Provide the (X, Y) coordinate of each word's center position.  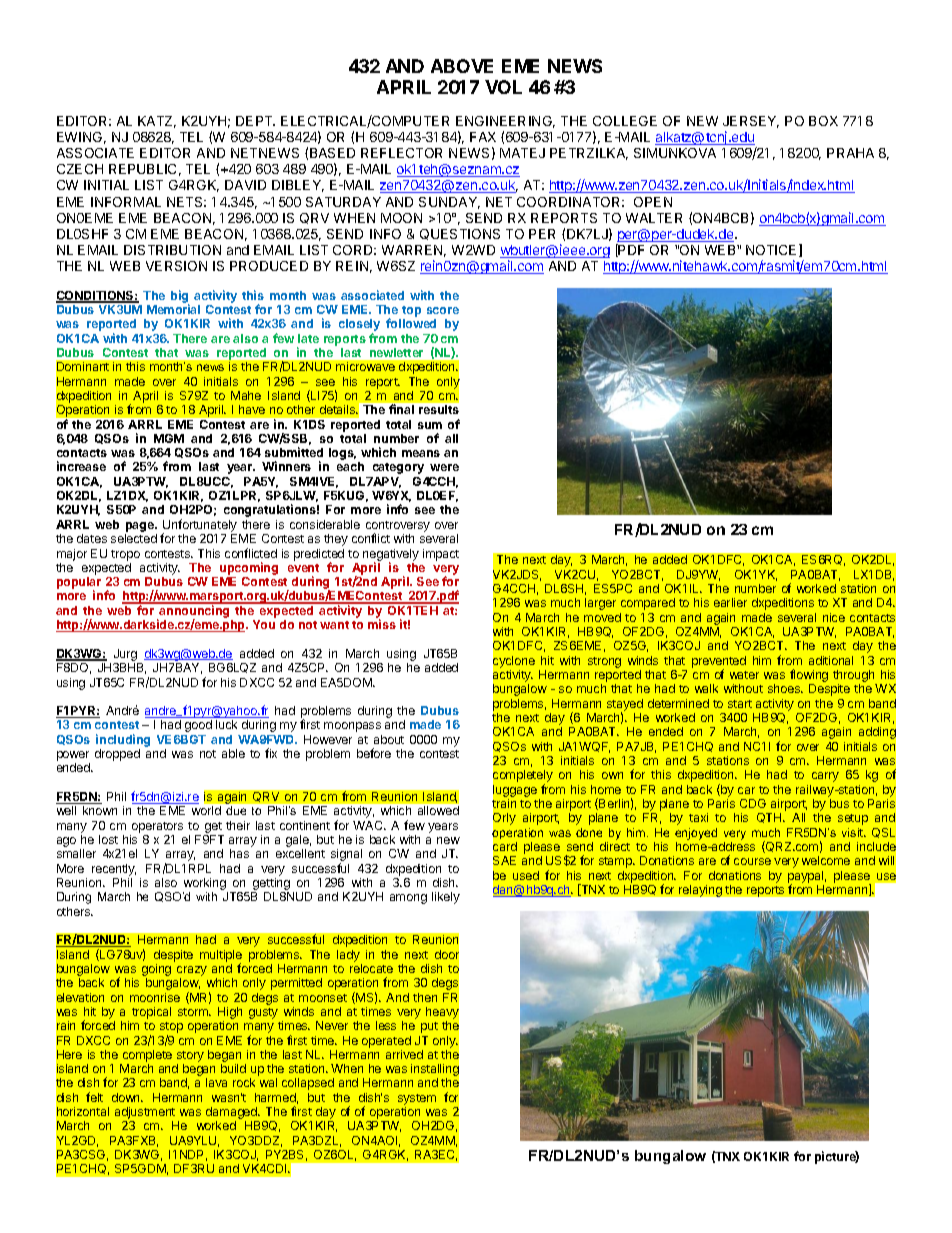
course (752, 861)
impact (441, 555)
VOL (503, 87)
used (526, 875)
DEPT (255, 121)
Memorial (173, 309)
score (443, 310)
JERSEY (751, 122)
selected (134, 538)
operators (157, 827)
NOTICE (771, 250)
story (190, 1058)
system (417, 1101)
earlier (730, 602)
